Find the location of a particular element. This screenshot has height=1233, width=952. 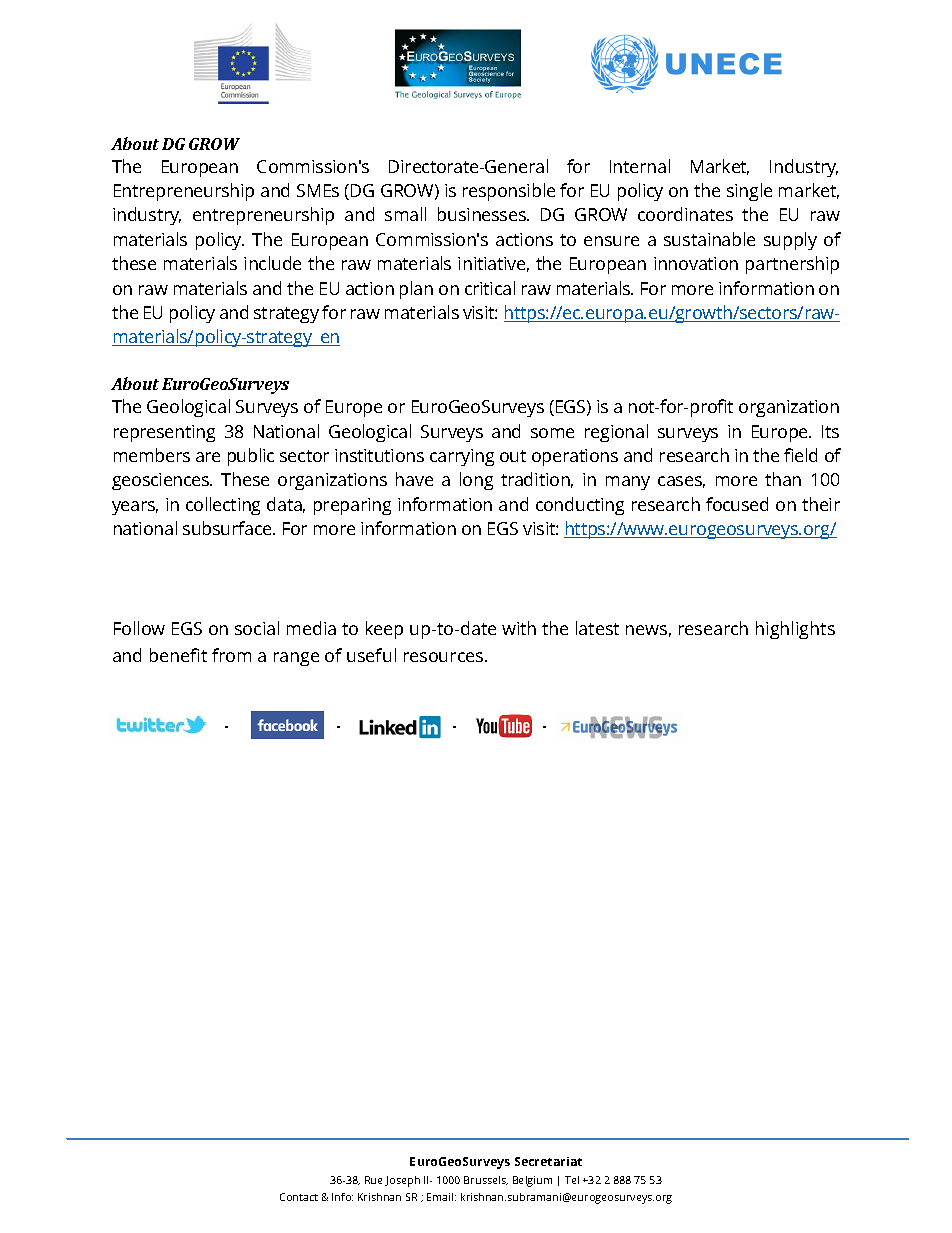

Brussels is located at coordinates (486, 1180).
